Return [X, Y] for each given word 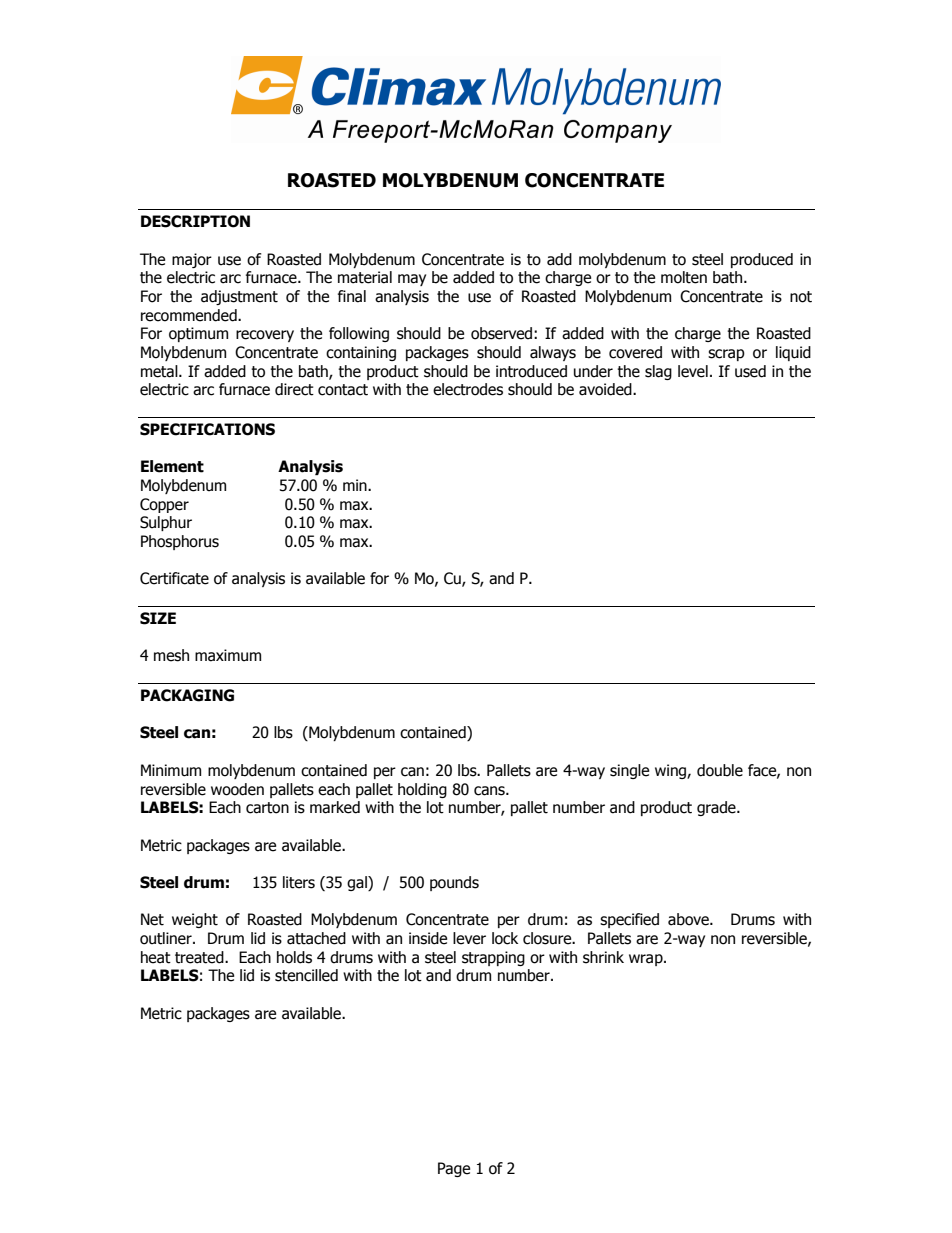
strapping [493, 958]
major [192, 260]
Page [454, 1169]
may [412, 280]
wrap [647, 960]
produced [762, 260]
